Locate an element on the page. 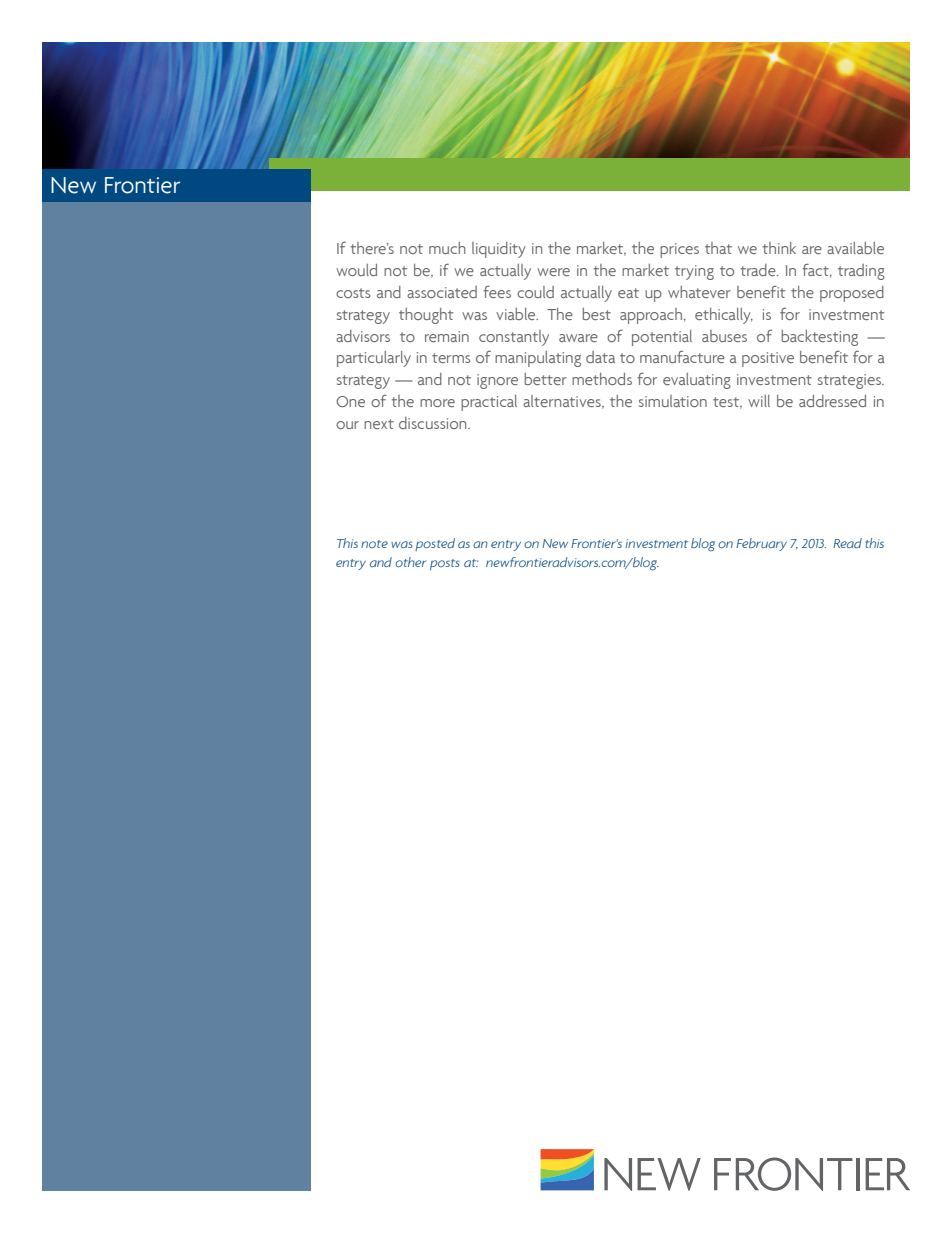 This image has width=952, height=1233. other is located at coordinates (410, 562).
